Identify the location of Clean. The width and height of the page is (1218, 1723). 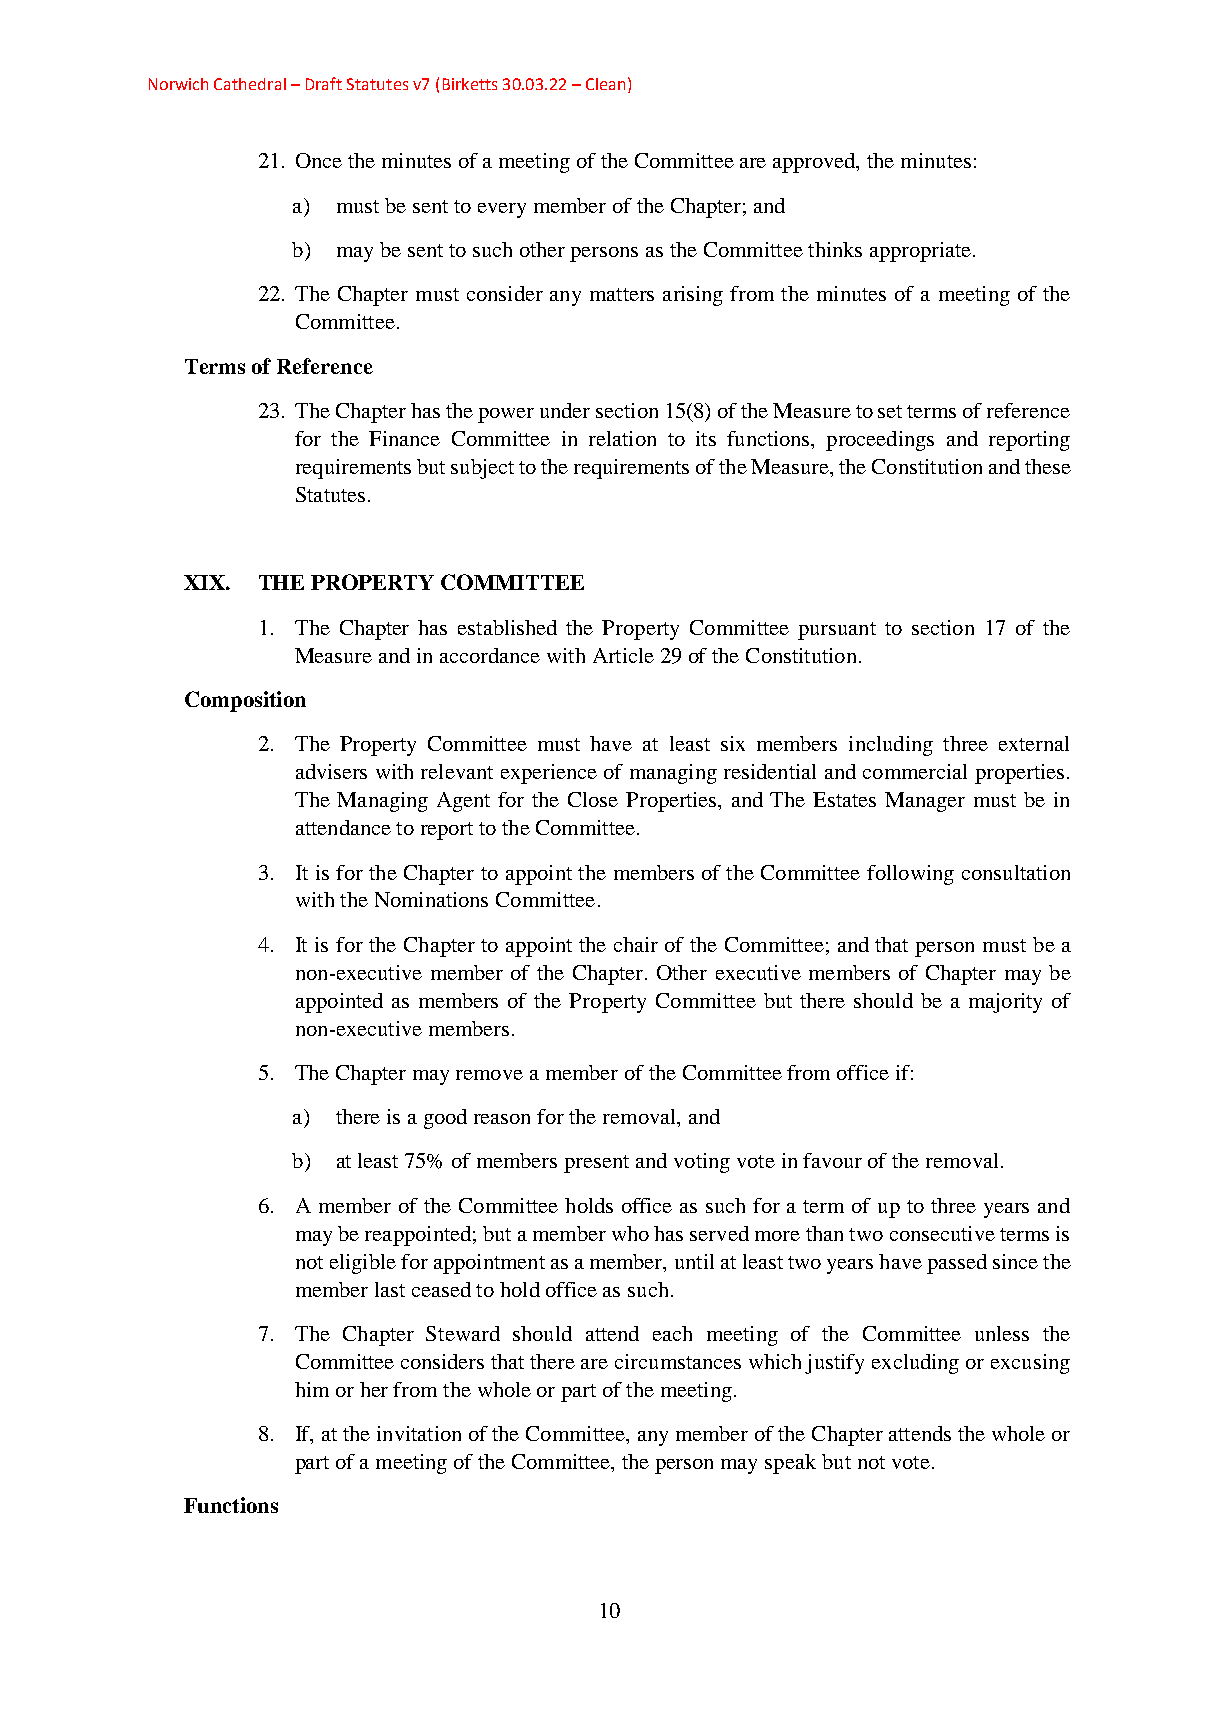
(605, 84).
